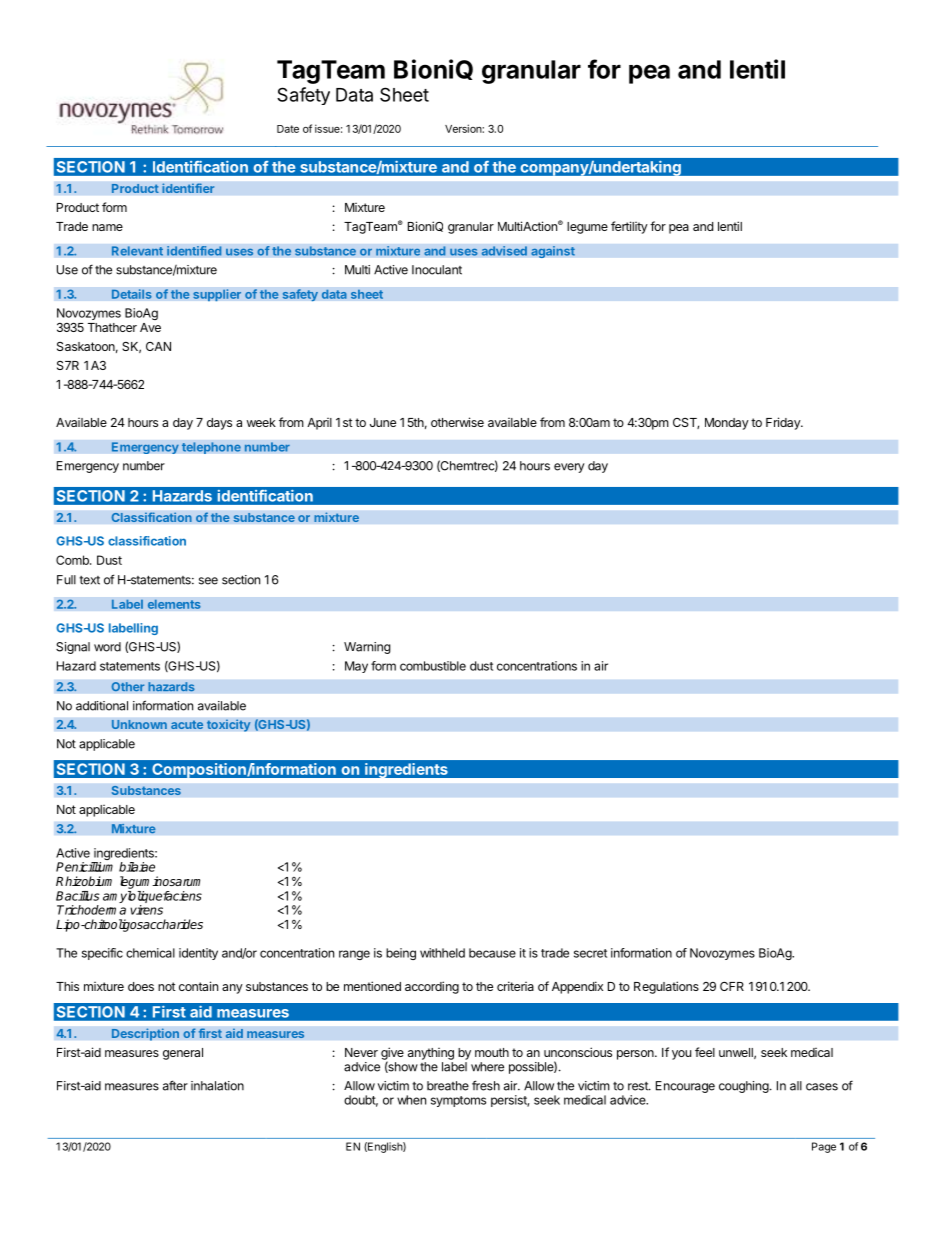 The height and width of the image is (1233, 952). I want to click on CAN, so click(158, 346).
